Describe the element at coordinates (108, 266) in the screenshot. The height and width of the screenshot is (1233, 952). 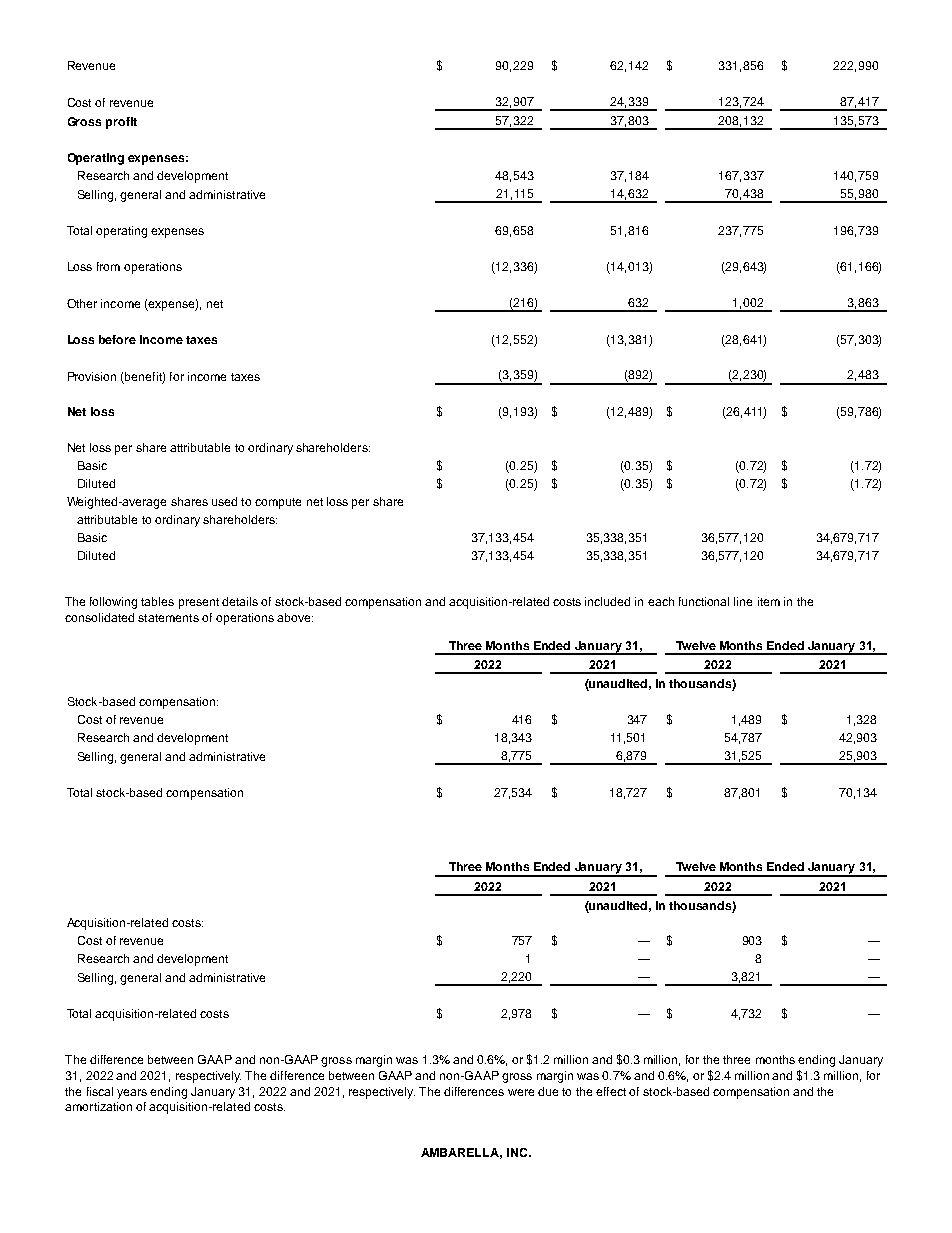
I see `from` at that location.
